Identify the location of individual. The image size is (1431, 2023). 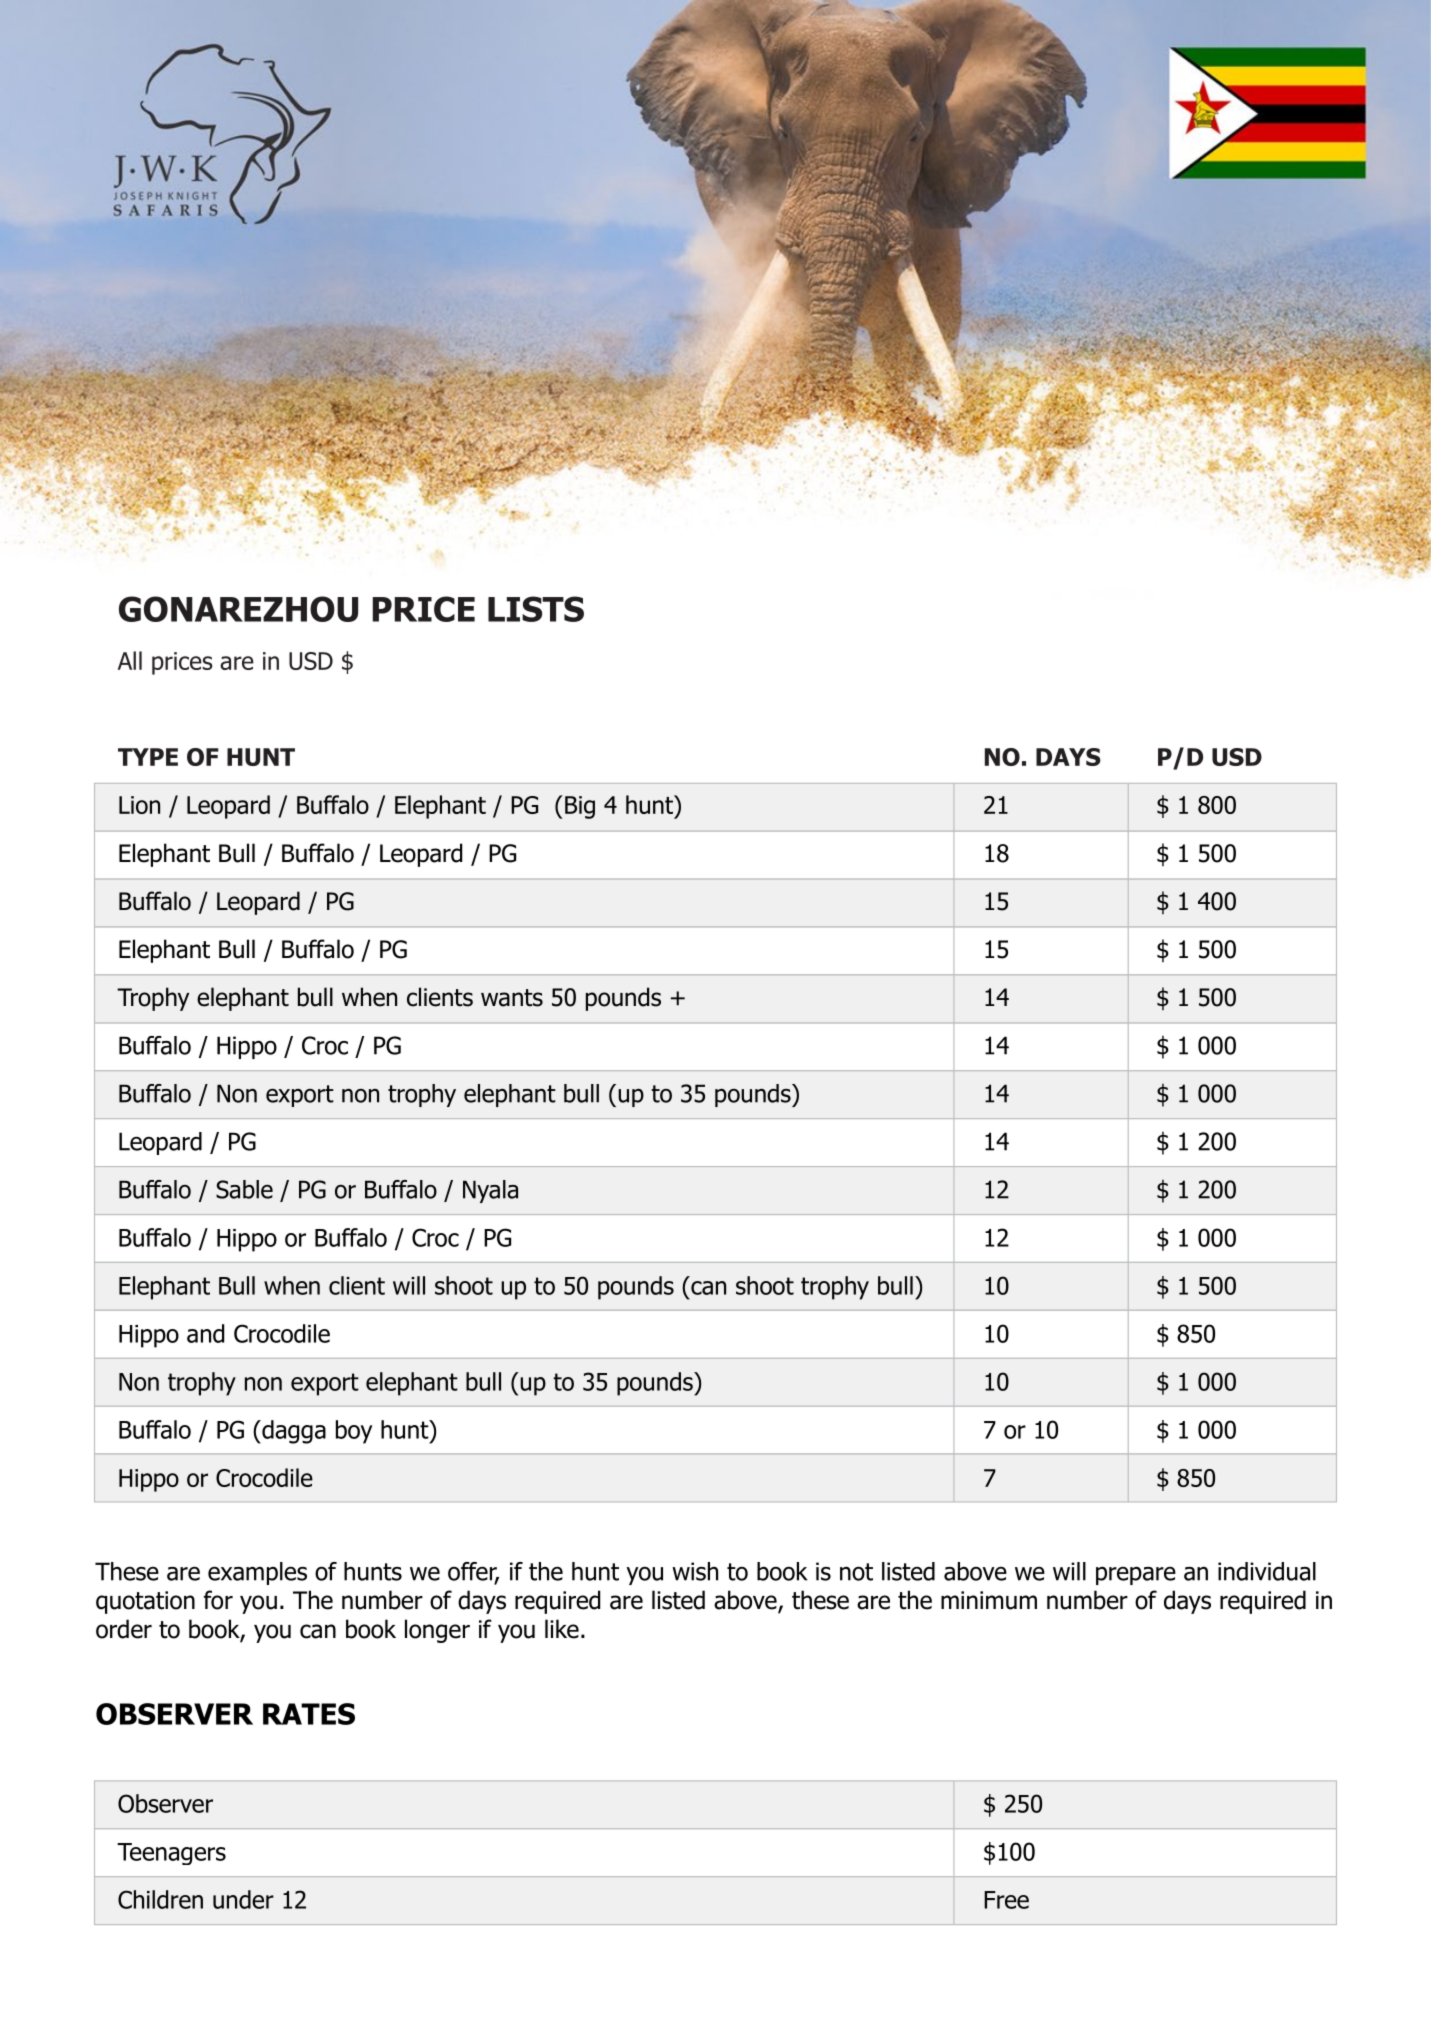
(1267, 1571).
